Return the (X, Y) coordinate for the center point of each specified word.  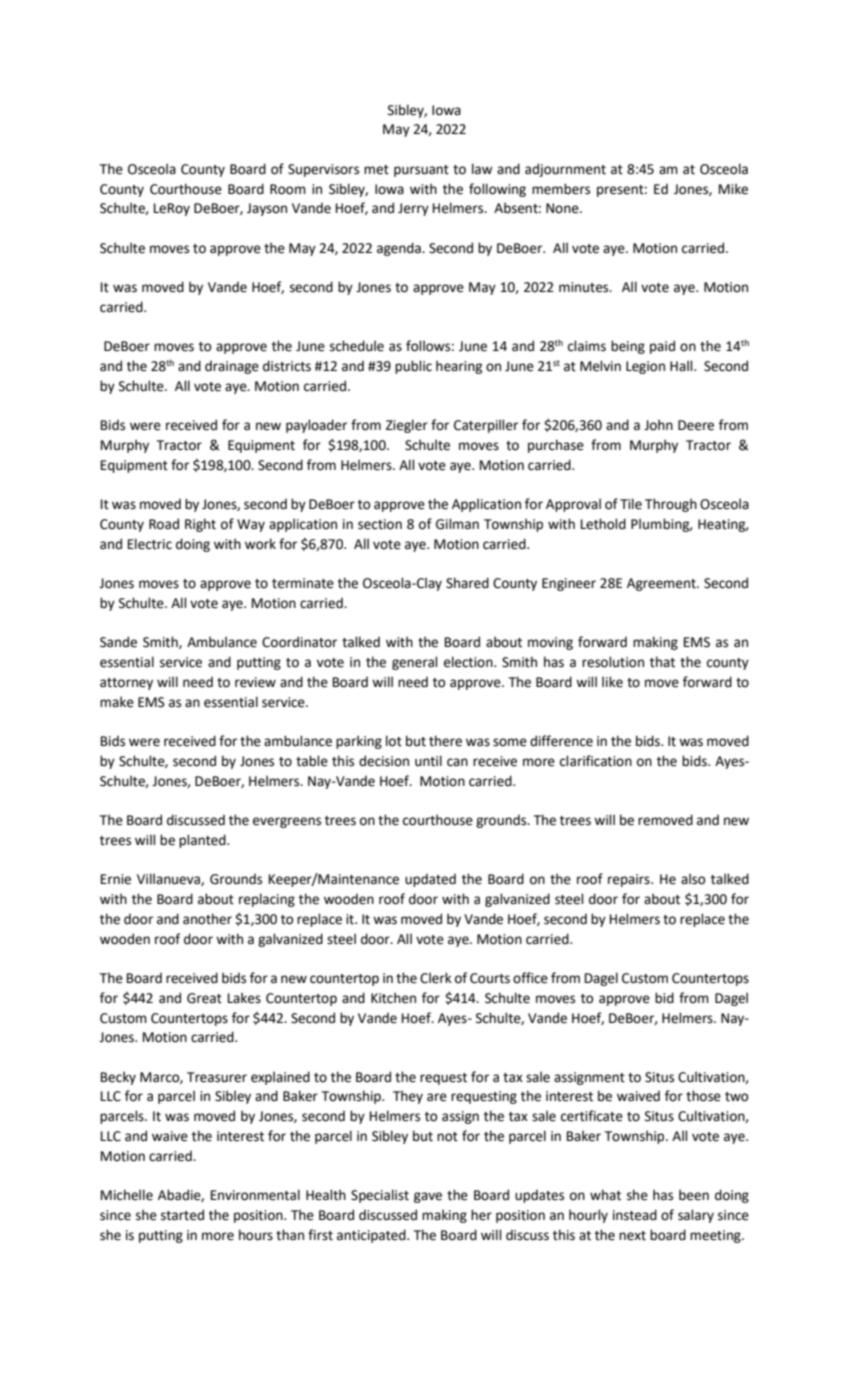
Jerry (413, 209)
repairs (630, 880)
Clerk (436, 978)
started (182, 1215)
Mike (733, 189)
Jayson (267, 209)
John (658, 425)
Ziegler (407, 426)
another (207, 919)
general (414, 663)
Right (200, 525)
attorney (126, 684)
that (662, 662)
